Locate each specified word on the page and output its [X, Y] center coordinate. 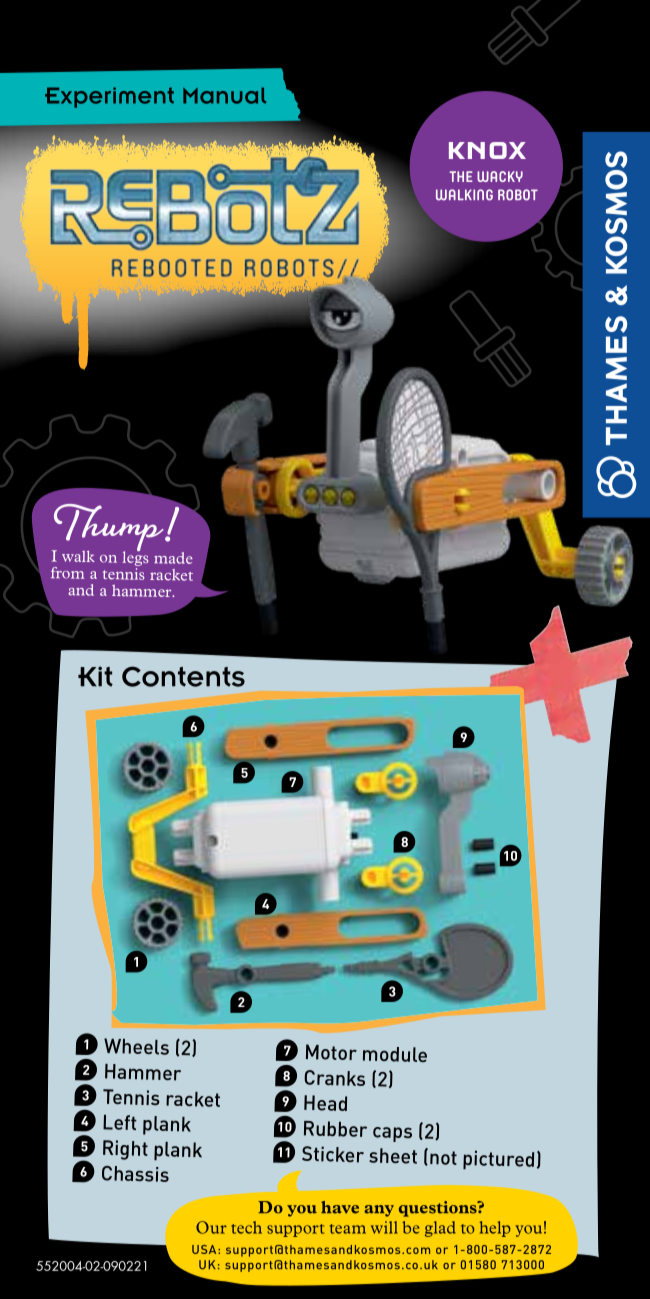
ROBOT [518, 195]
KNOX [487, 150]
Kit [95, 676]
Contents [183, 676]
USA [205, 1249]
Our [211, 1227]
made [173, 558]
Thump [109, 529]
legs [135, 559]
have [340, 1207]
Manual [224, 95]
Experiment [109, 97]
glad [440, 1229]
